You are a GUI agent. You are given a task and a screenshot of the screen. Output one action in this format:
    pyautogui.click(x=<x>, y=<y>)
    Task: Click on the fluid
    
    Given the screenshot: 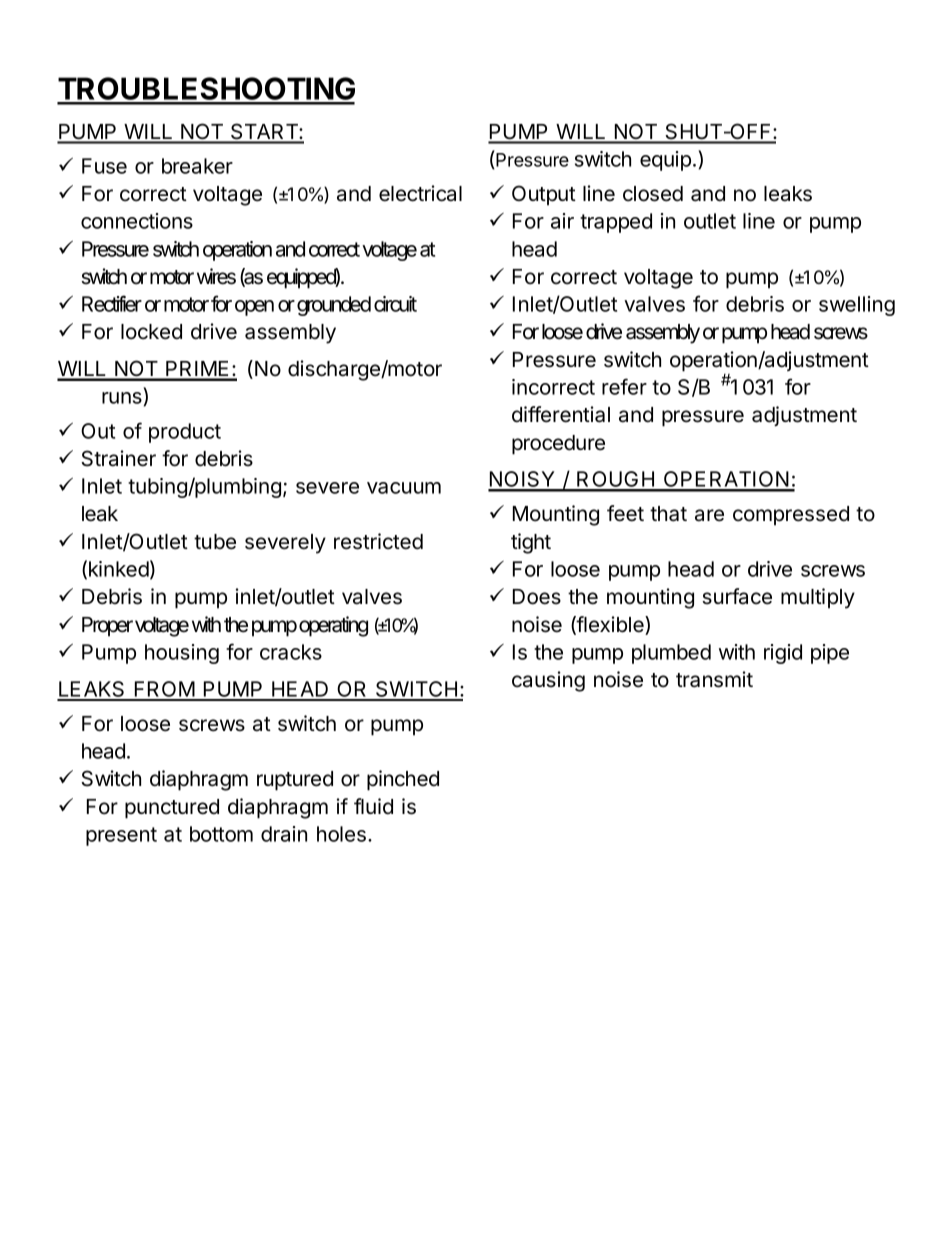 What is the action you would take?
    pyautogui.click(x=373, y=806)
